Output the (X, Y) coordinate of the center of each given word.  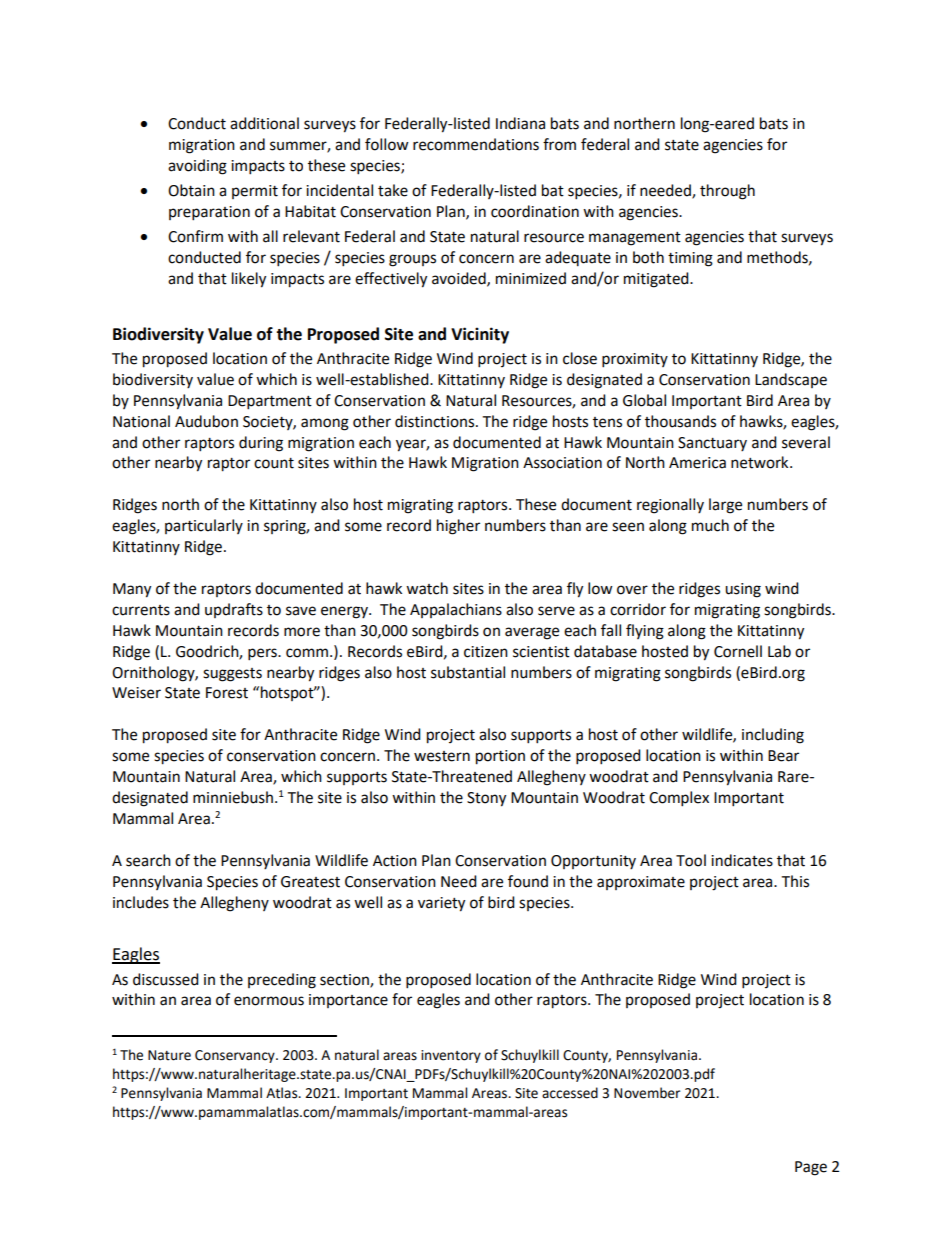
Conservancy (236, 1056)
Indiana (520, 123)
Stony (486, 799)
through (727, 192)
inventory (451, 1056)
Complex (679, 799)
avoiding (197, 167)
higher (458, 527)
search (148, 860)
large (725, 506)
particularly (204, 526)
